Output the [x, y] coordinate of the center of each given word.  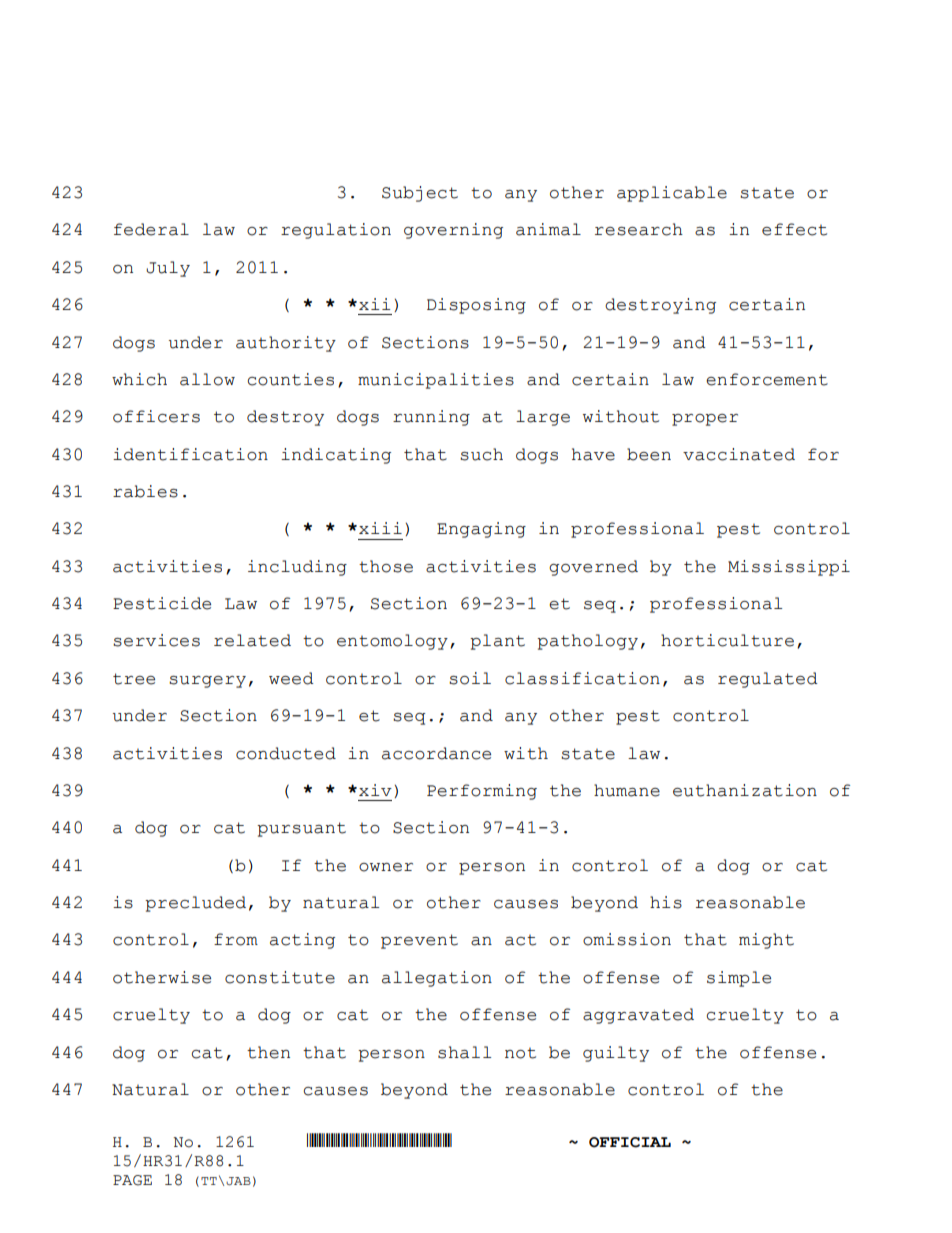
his [666, 902]
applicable [672, 194]
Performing [482, 792]
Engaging [481, 530]
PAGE [132, 1180]
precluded [195, 904]
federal [151, 229]
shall [464, 1052]
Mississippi [789, 568]
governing [453, 231]
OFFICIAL [630, 1142]
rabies [145, 491]
